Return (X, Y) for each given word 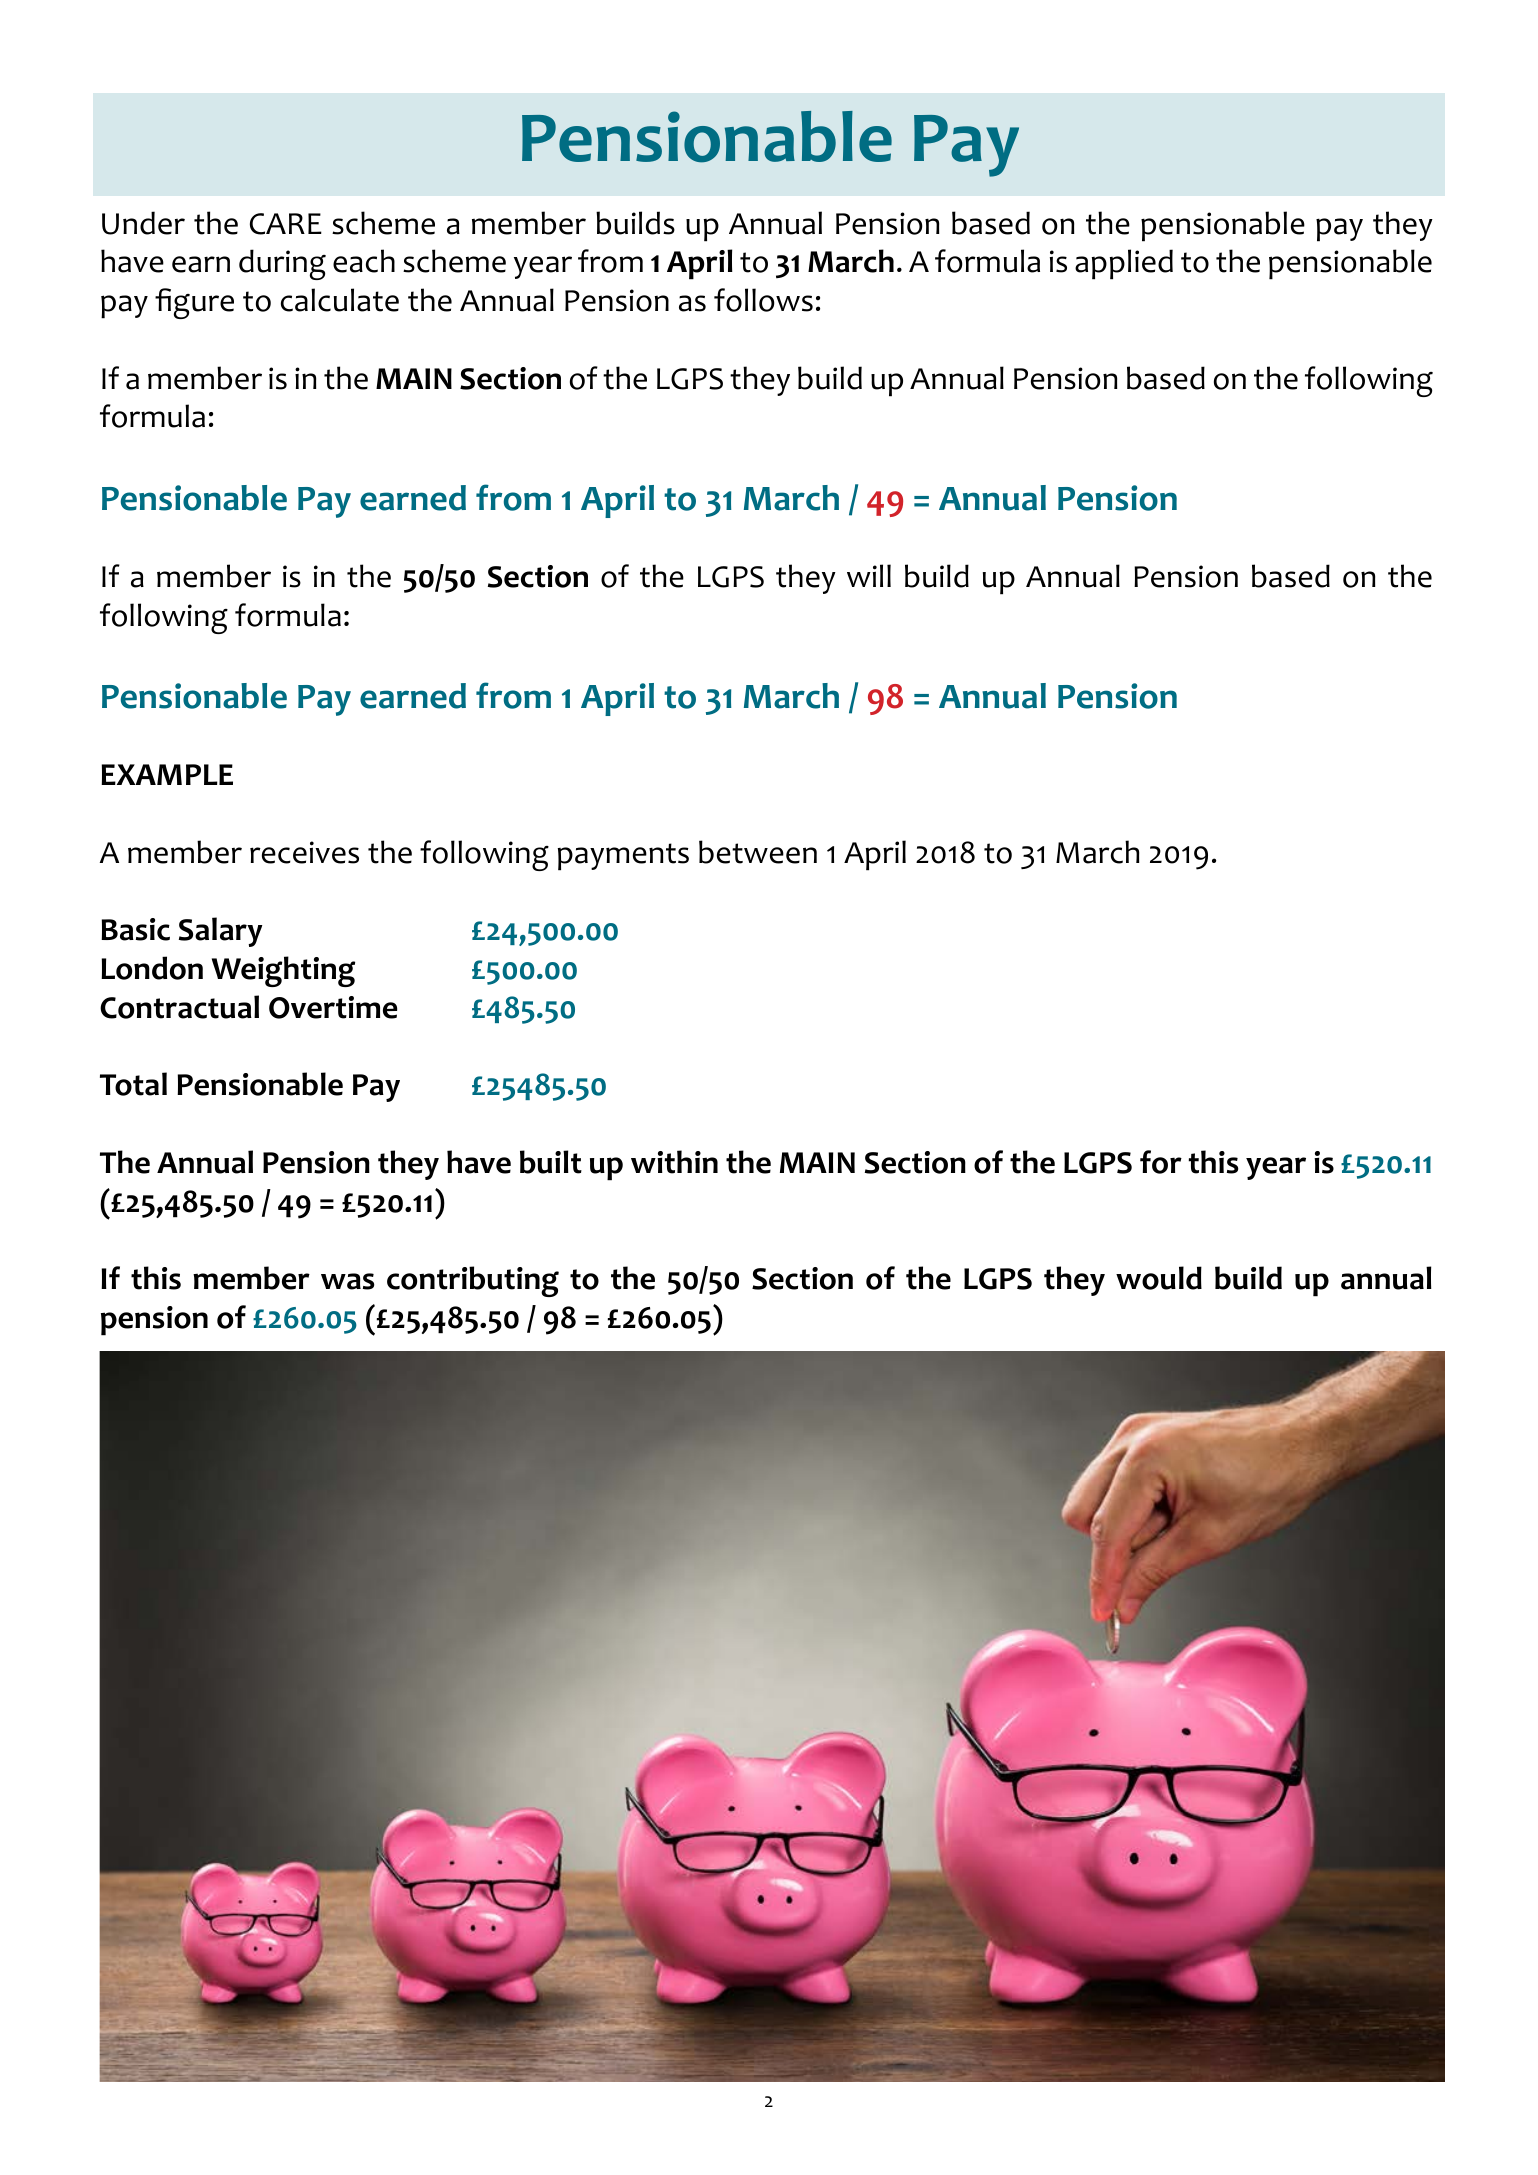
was (347, 1281)
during (282, 264)
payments (623, 857)
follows (763, 300)
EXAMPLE (167, 774)
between (758, 852)
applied (1124, 264)
